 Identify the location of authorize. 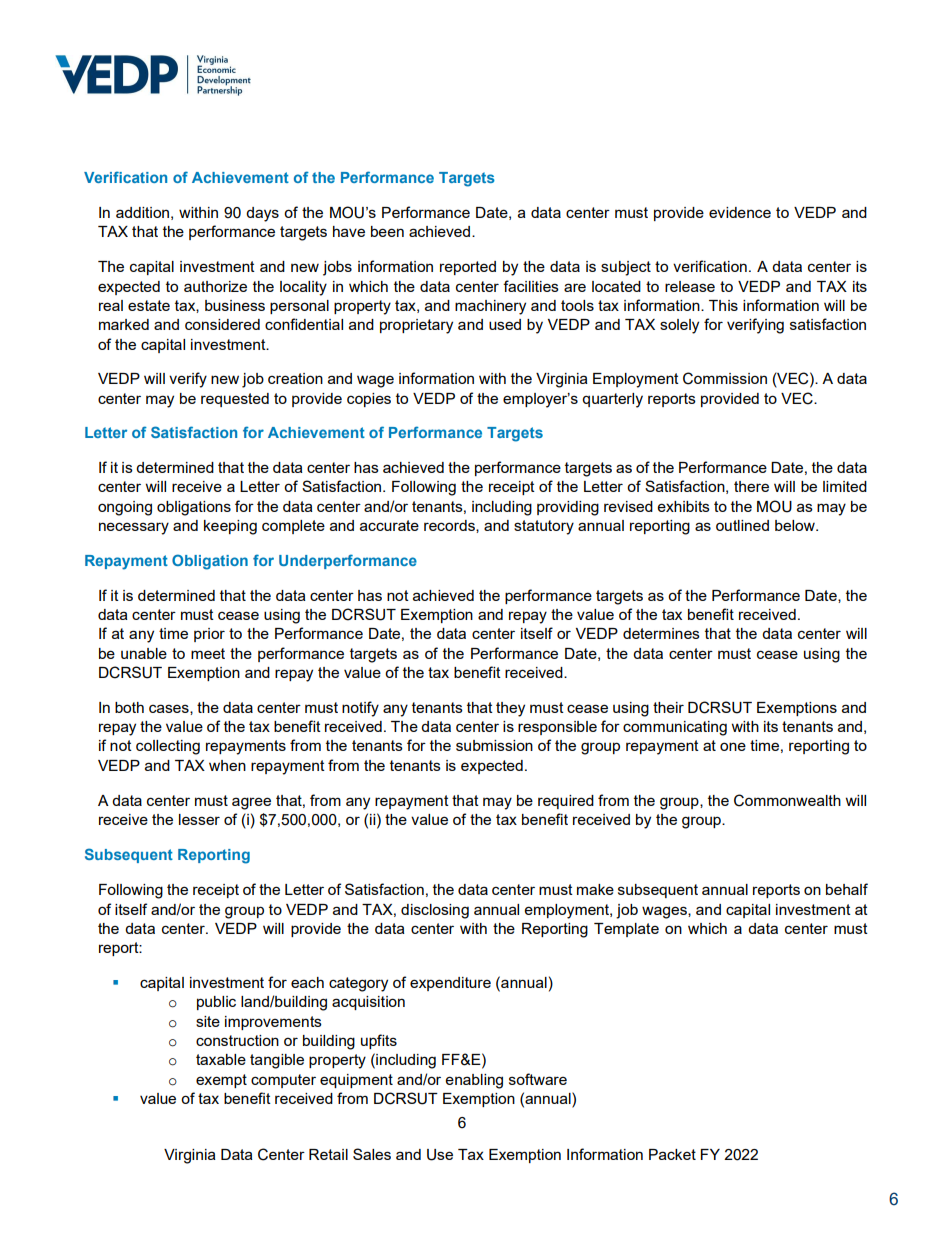
(215, 286).
